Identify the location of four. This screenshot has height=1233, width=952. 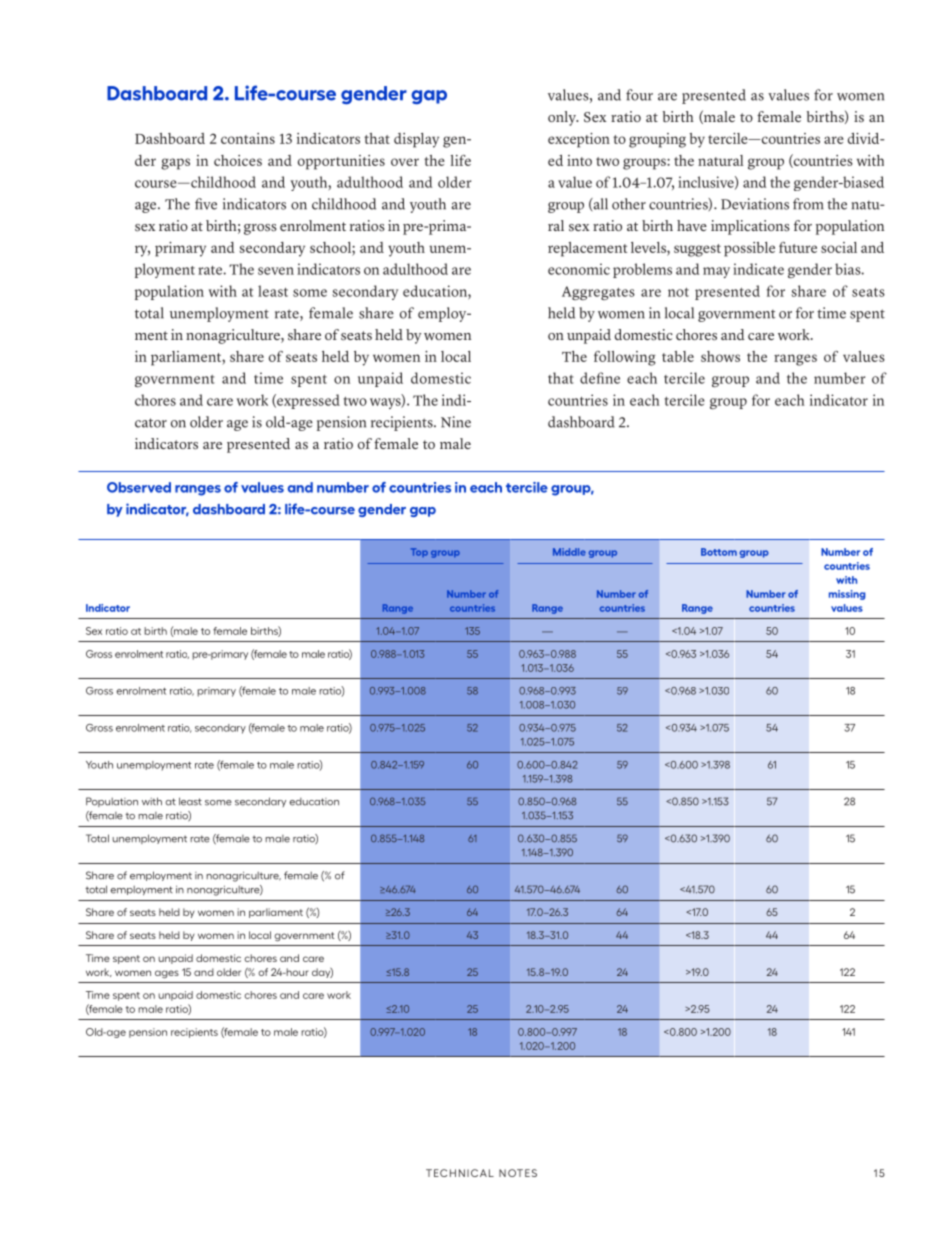
(639, 95).
